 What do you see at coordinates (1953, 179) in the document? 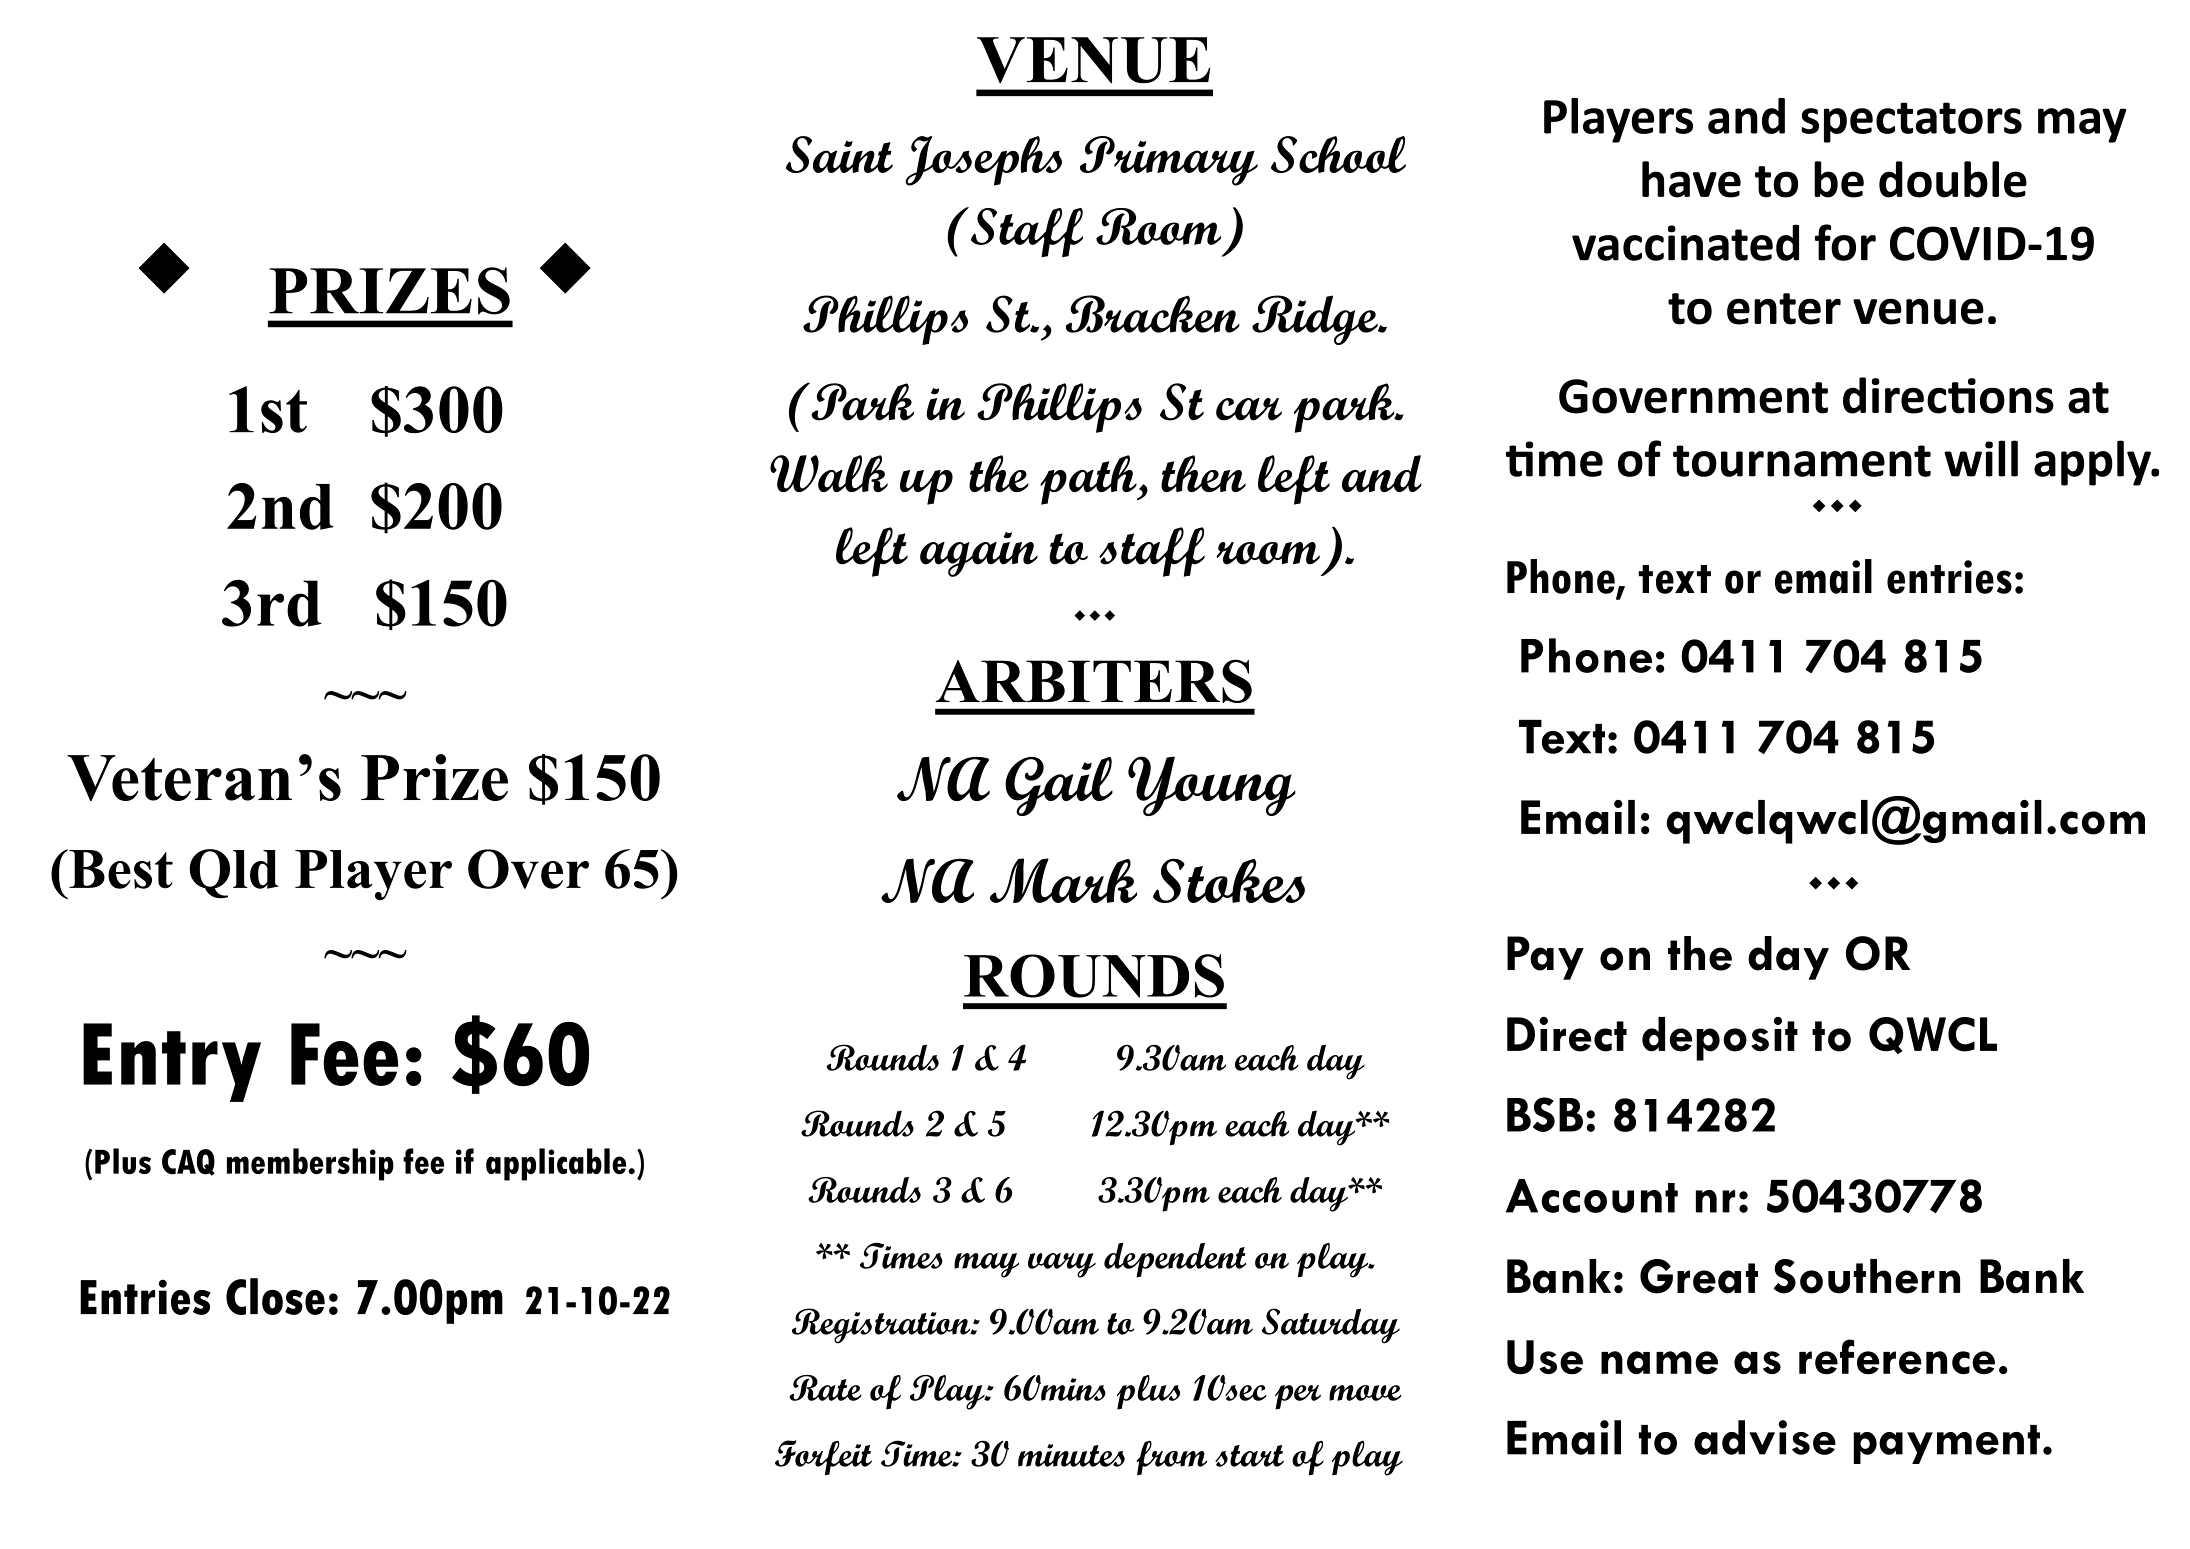
I see `double` at bounding box center [1953, 179].
